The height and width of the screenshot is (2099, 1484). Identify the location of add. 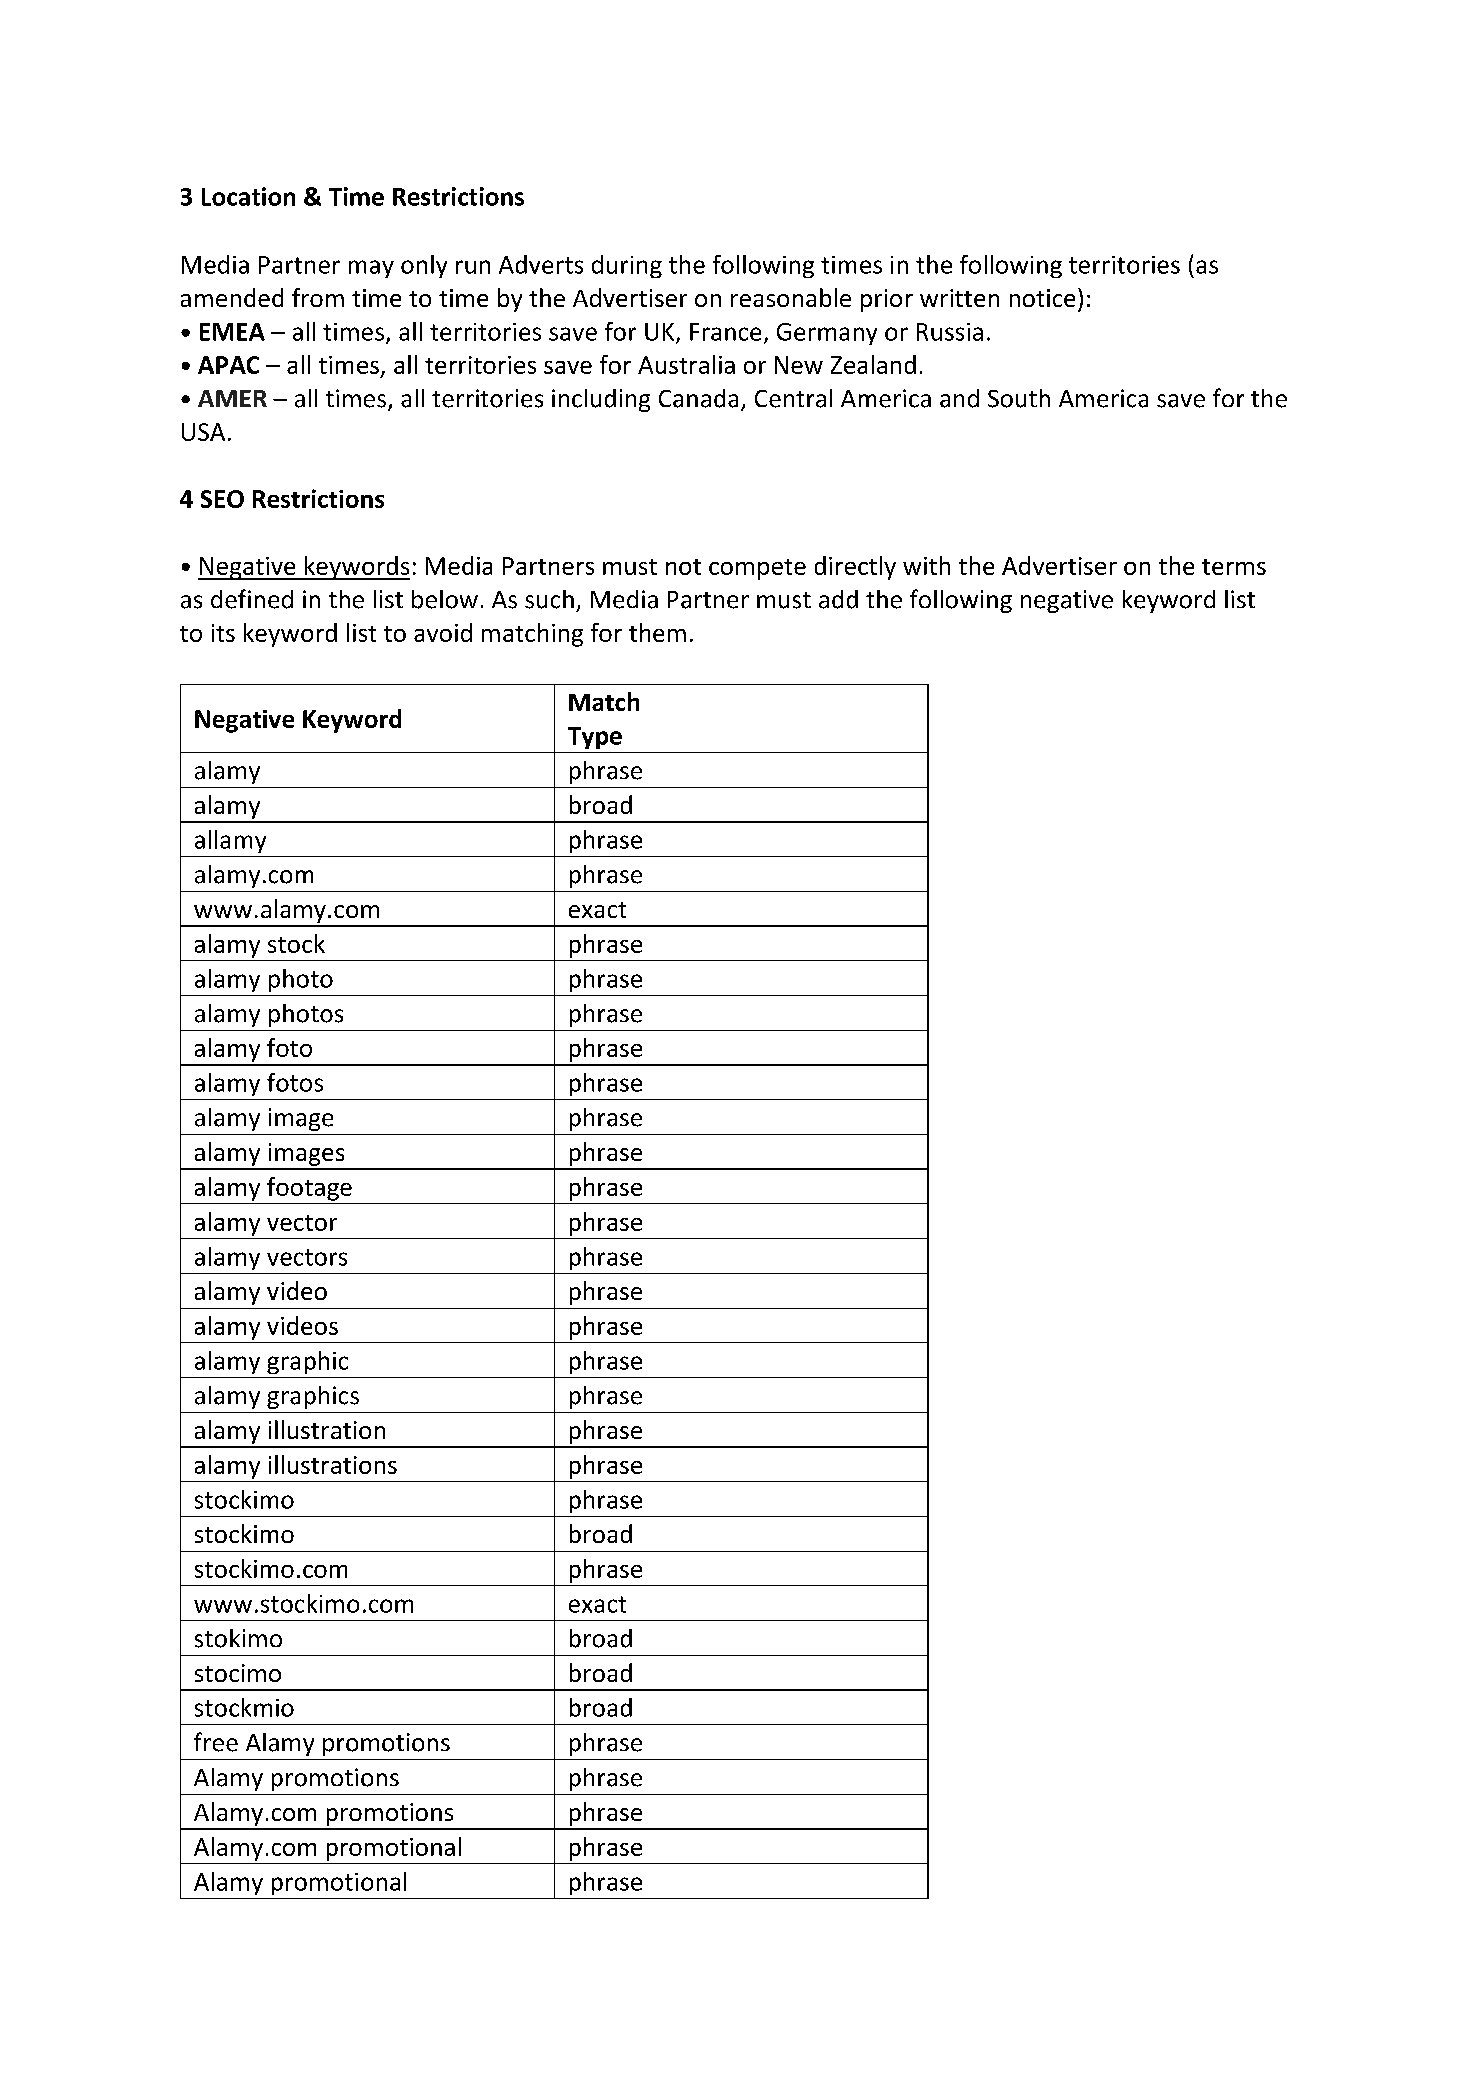
(838, 599).
